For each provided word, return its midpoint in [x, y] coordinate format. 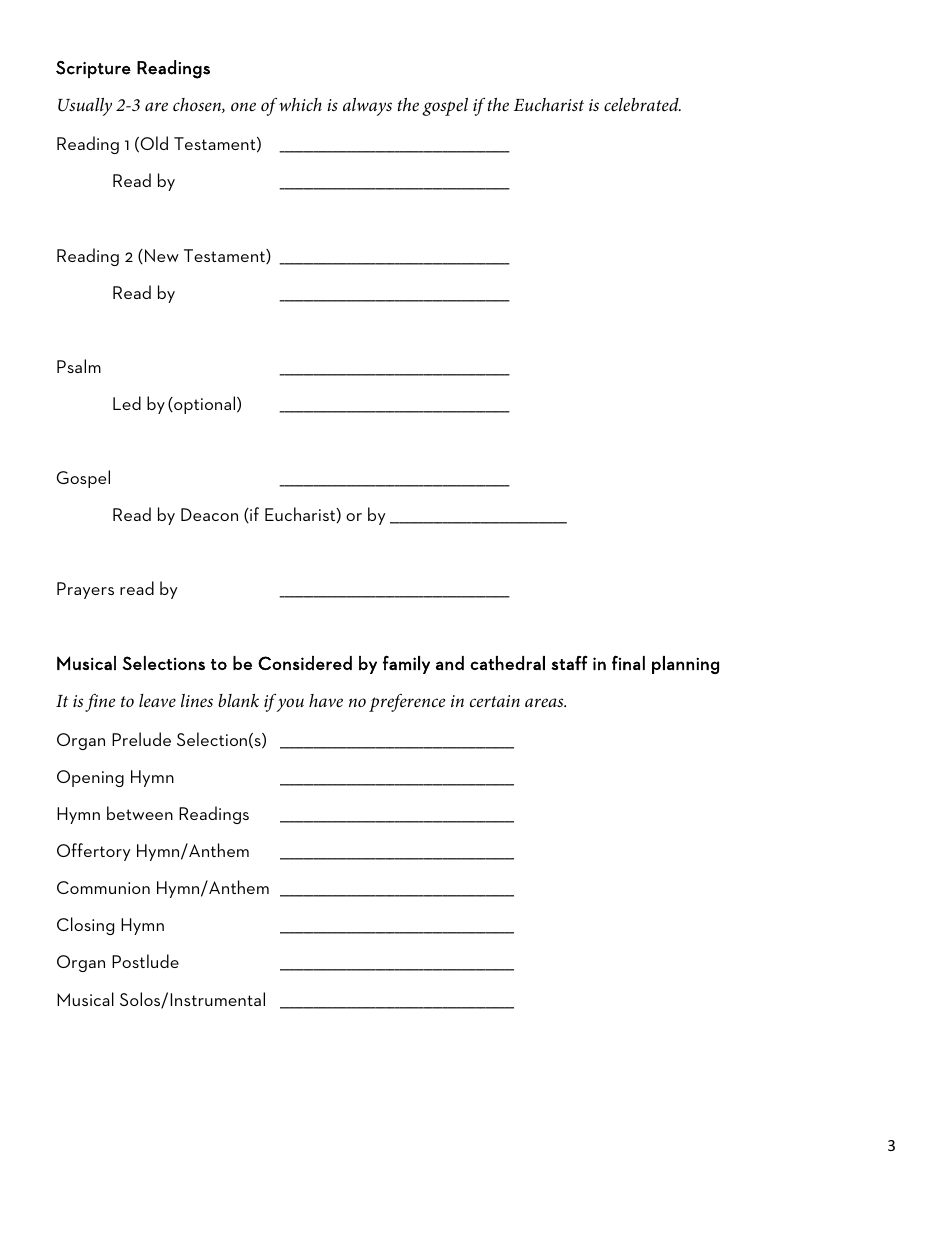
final [628, 662]
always [367, 107]
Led [127, 403]
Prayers [85, 590]
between [140, 813]
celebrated [642, 105]
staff [569, 662]
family [406, 664]
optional [205, 405]
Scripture [93, 69]
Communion [103, 887]
